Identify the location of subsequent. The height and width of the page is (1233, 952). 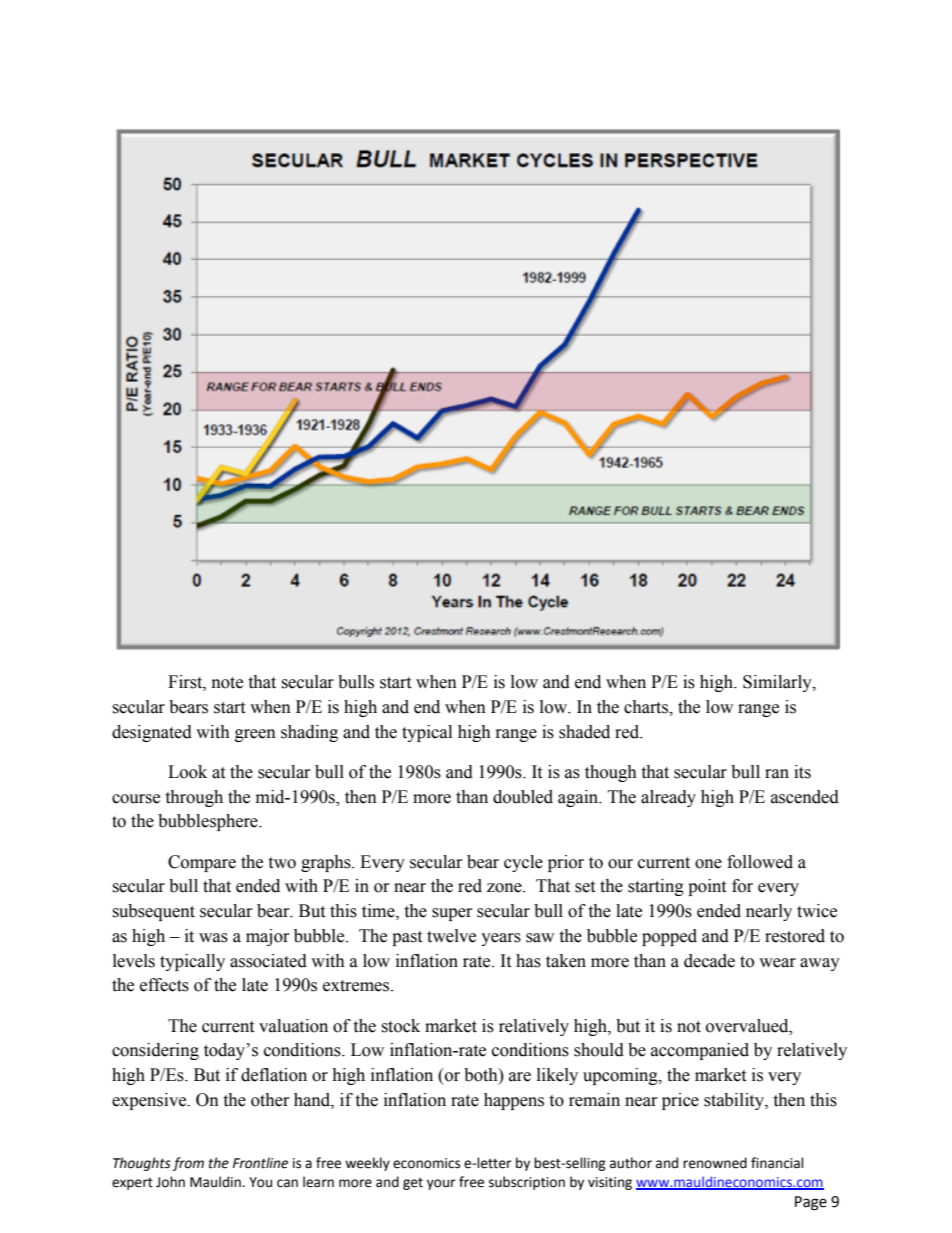
(153, 912).
